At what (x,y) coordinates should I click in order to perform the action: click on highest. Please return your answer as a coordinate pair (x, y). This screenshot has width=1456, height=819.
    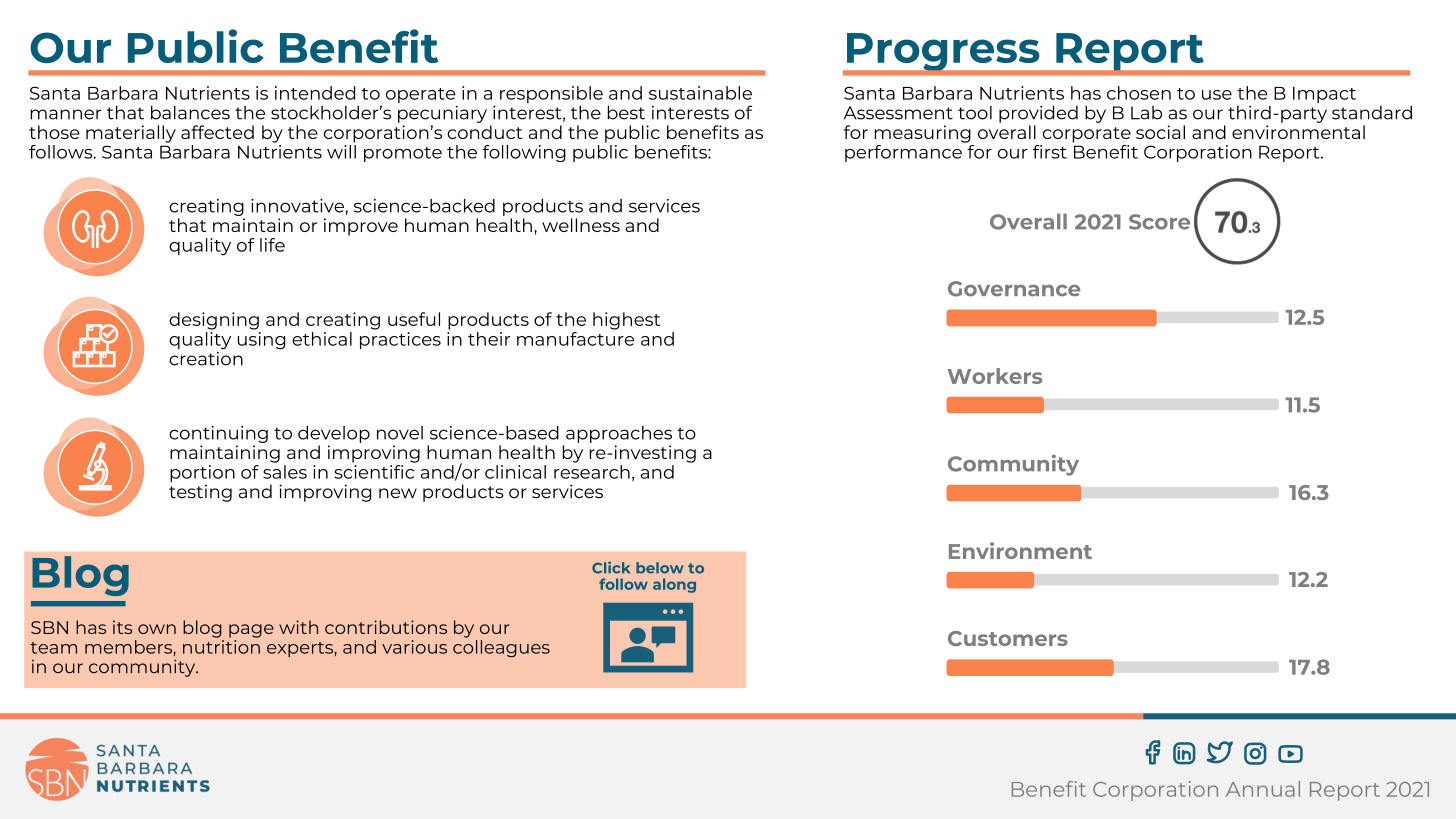
    Looking at the image, I should click on (626, 321).
